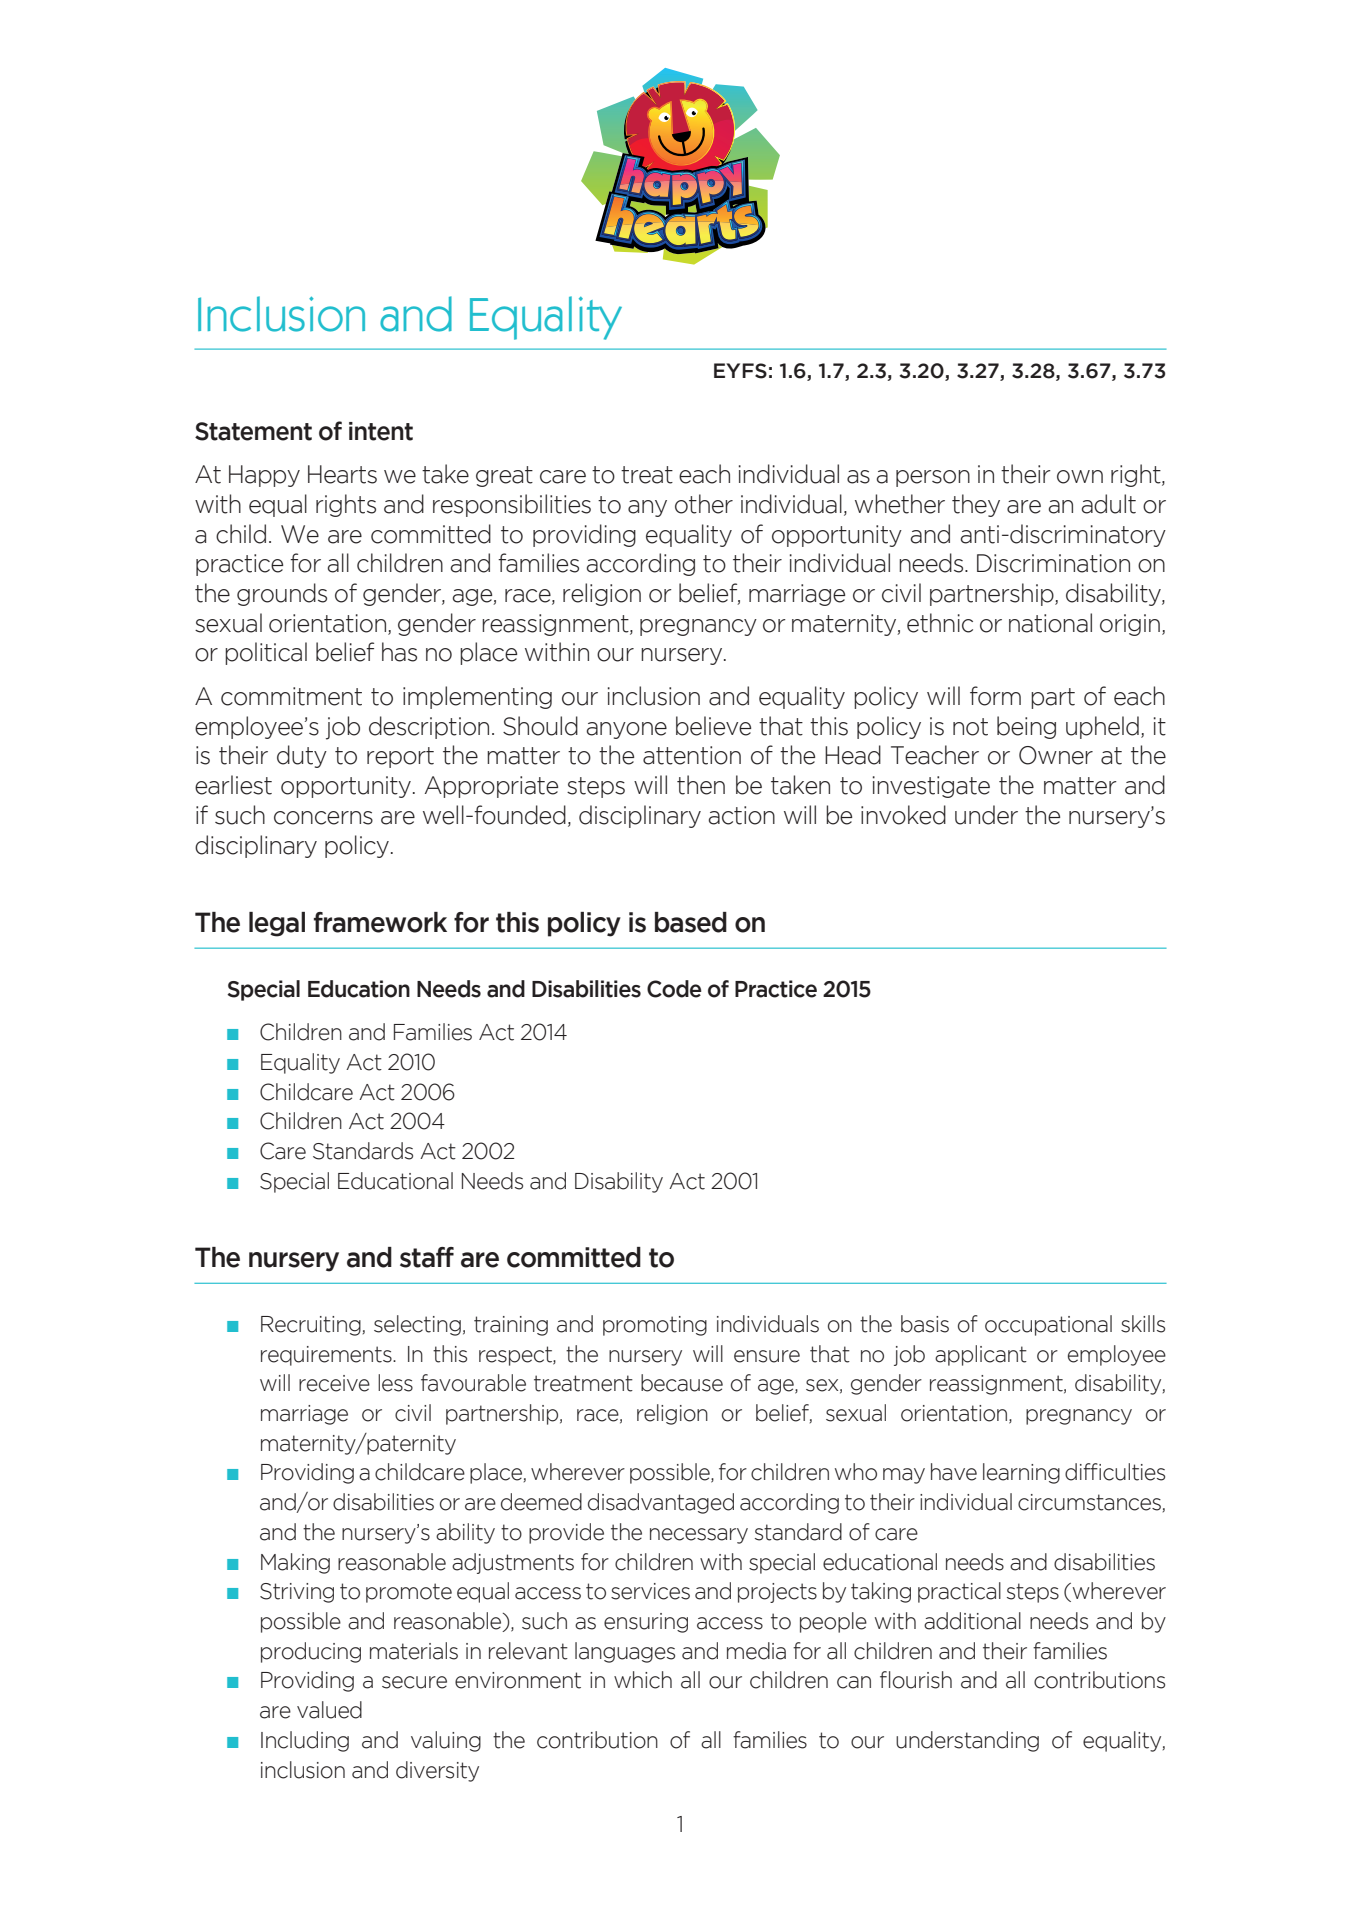  What do you see at coordinates (1026, 727) in the screenshot?
I see `being` at bounding box center [1026, 727].
